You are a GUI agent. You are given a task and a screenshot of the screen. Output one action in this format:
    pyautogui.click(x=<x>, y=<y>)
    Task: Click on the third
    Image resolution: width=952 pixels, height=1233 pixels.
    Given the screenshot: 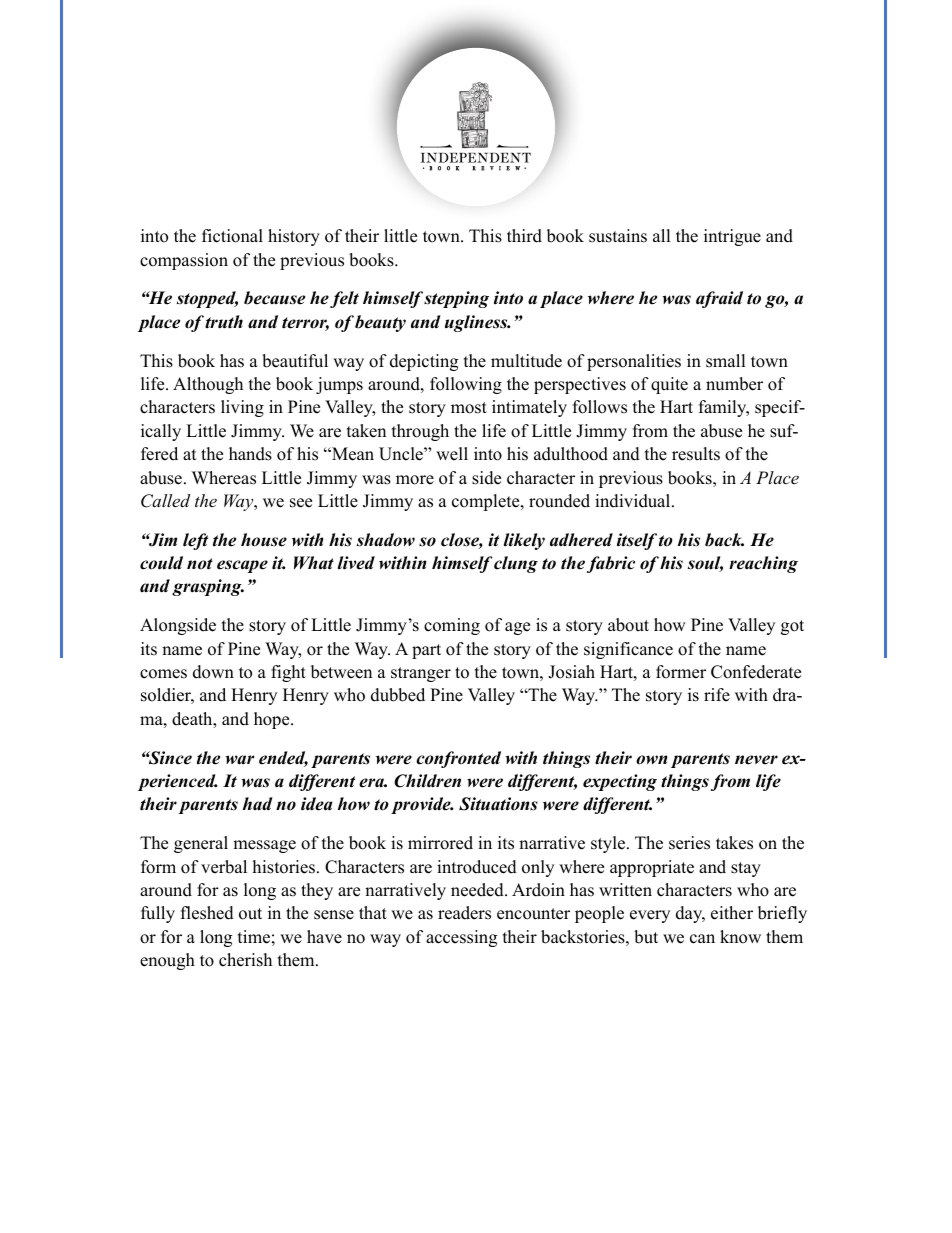 What is the action you would take?
    pyautogui.click(x=524, y=236)
